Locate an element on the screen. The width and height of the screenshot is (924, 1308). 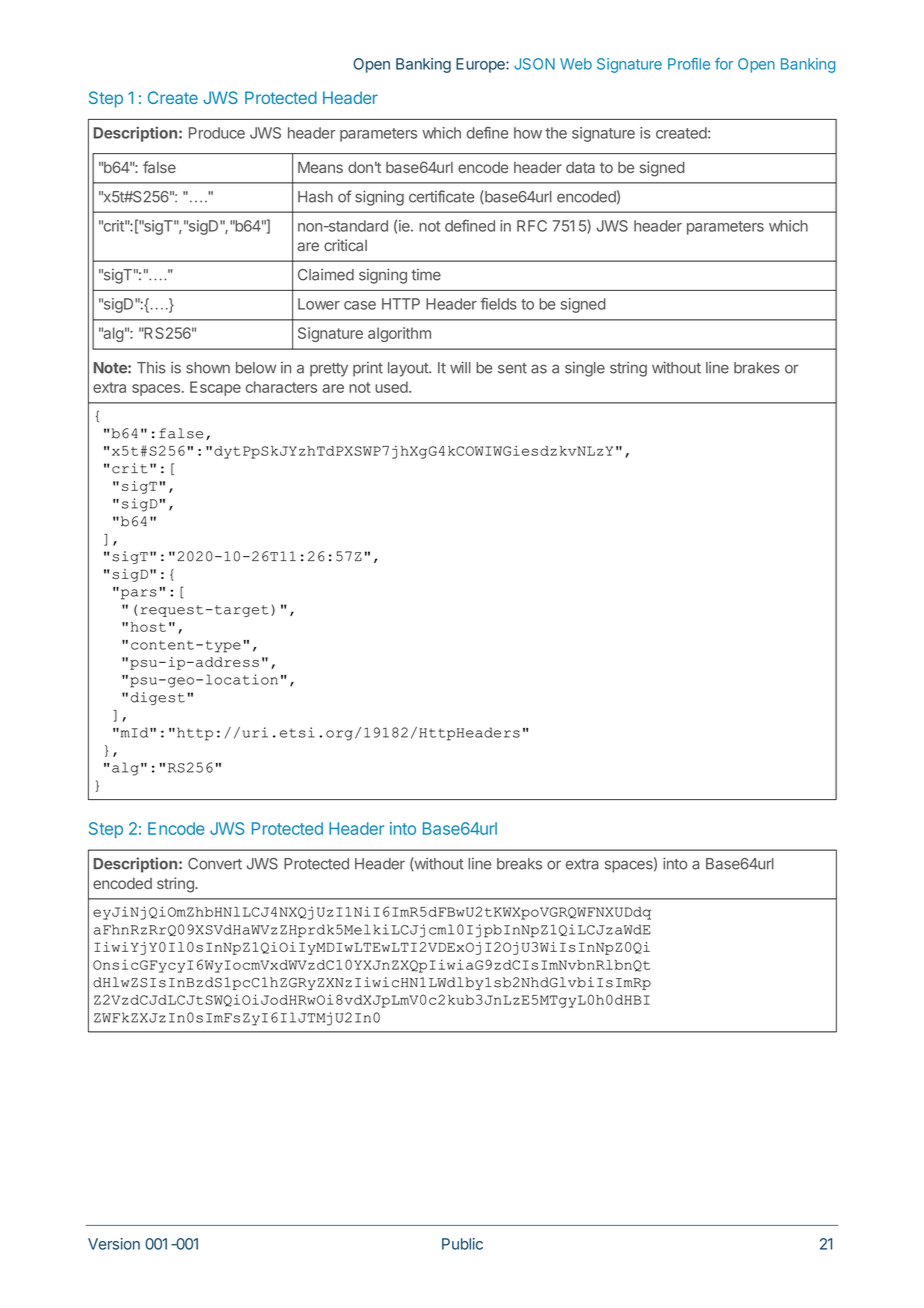
single is located at coordinates (585, 369).
